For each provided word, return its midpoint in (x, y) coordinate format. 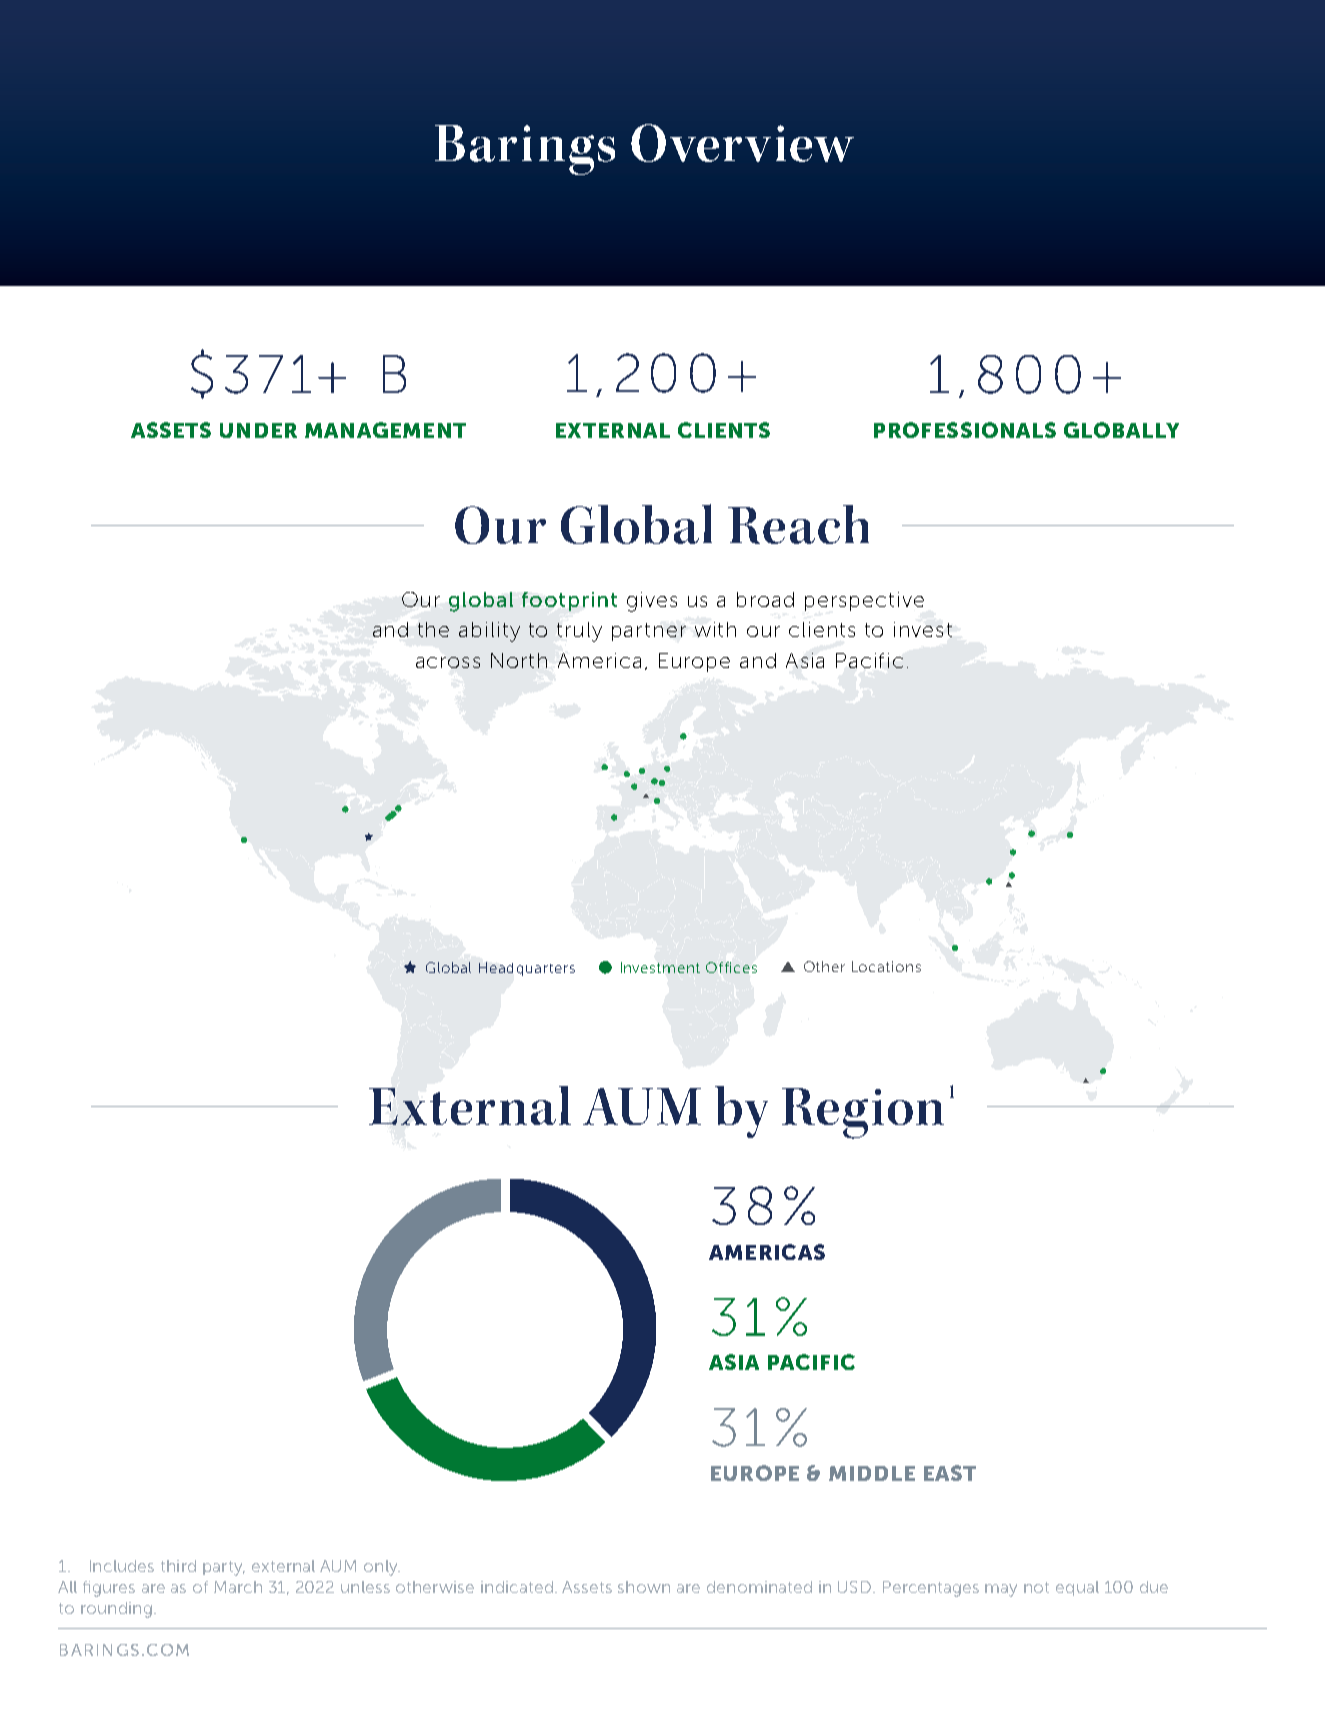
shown (644, 1587)
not (1036, 1587)
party (224, 1568)
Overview (742, 143)
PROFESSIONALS (965, 430)
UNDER (258, 430)
